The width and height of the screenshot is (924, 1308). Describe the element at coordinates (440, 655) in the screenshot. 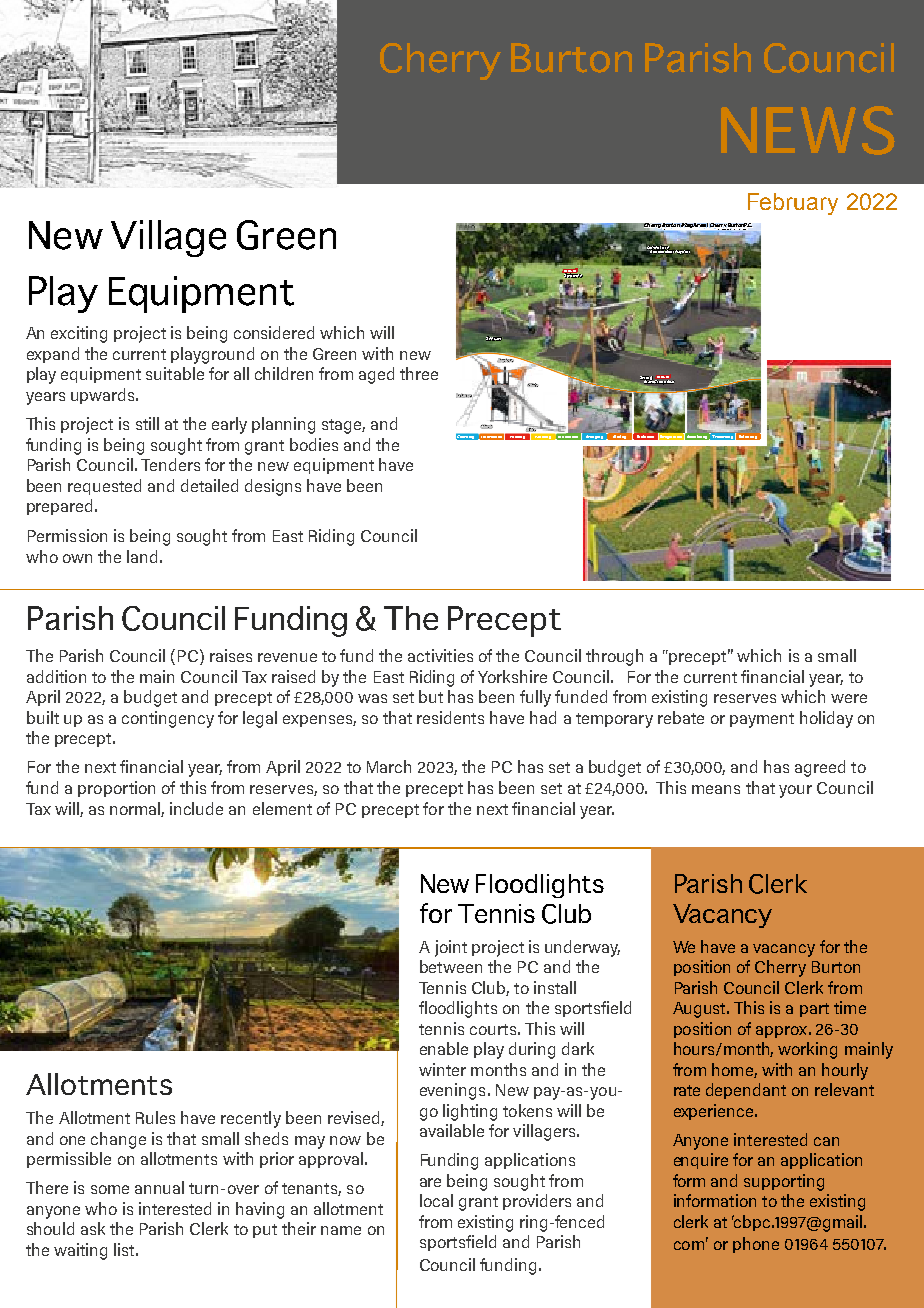

I see `activities` at that location.
